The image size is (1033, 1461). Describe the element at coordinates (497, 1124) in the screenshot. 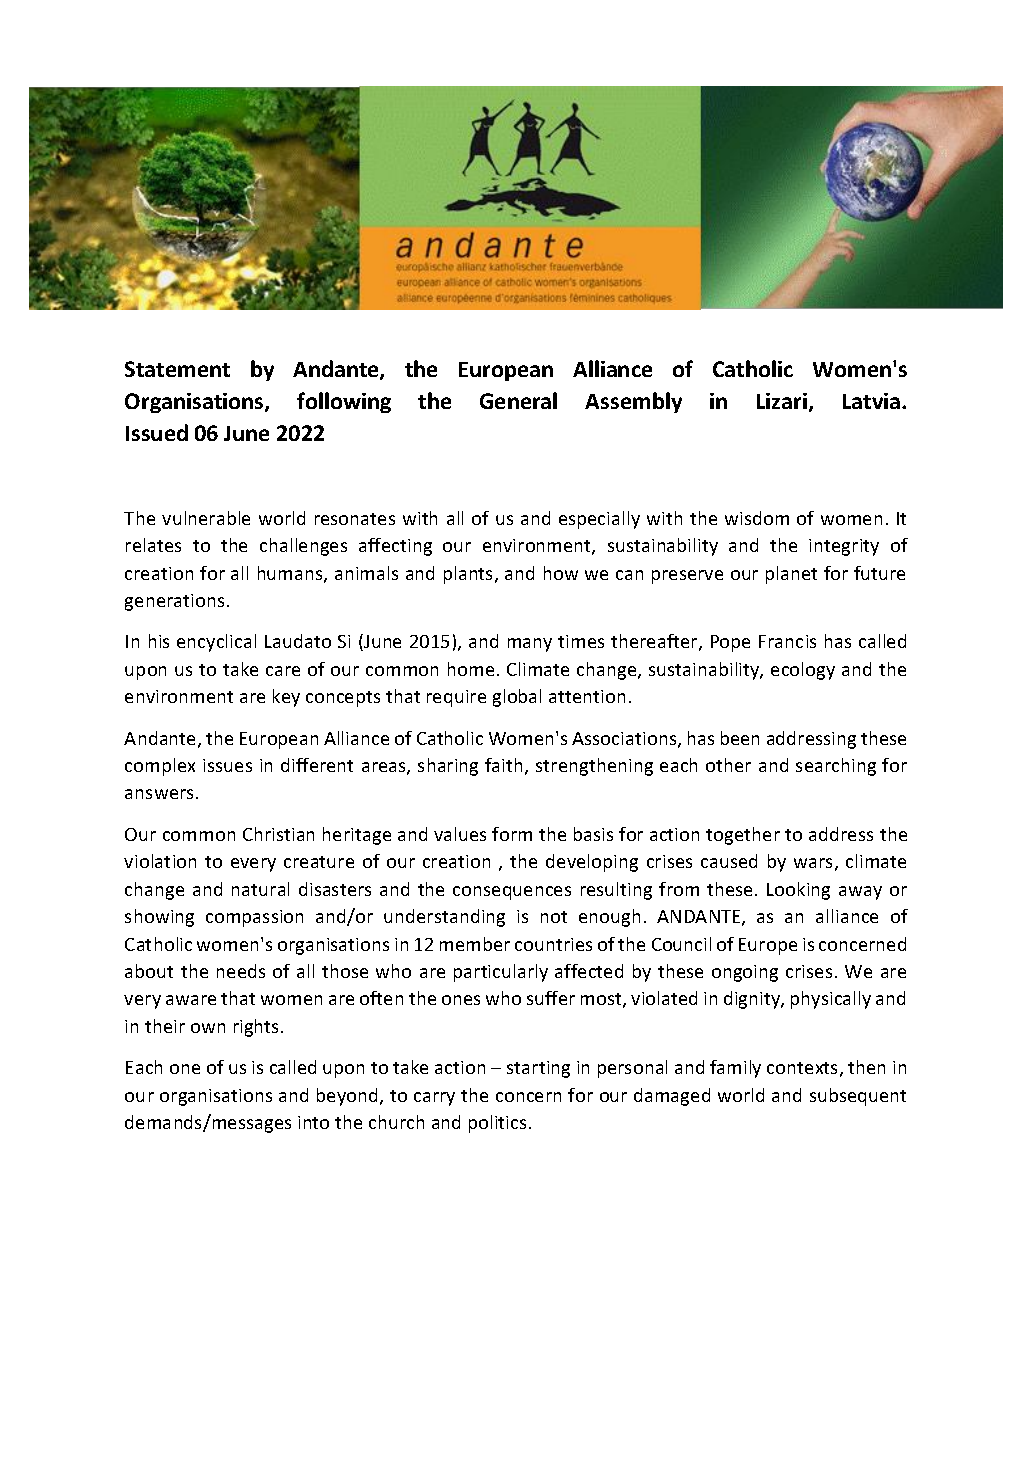

I see `politics` at that location.
